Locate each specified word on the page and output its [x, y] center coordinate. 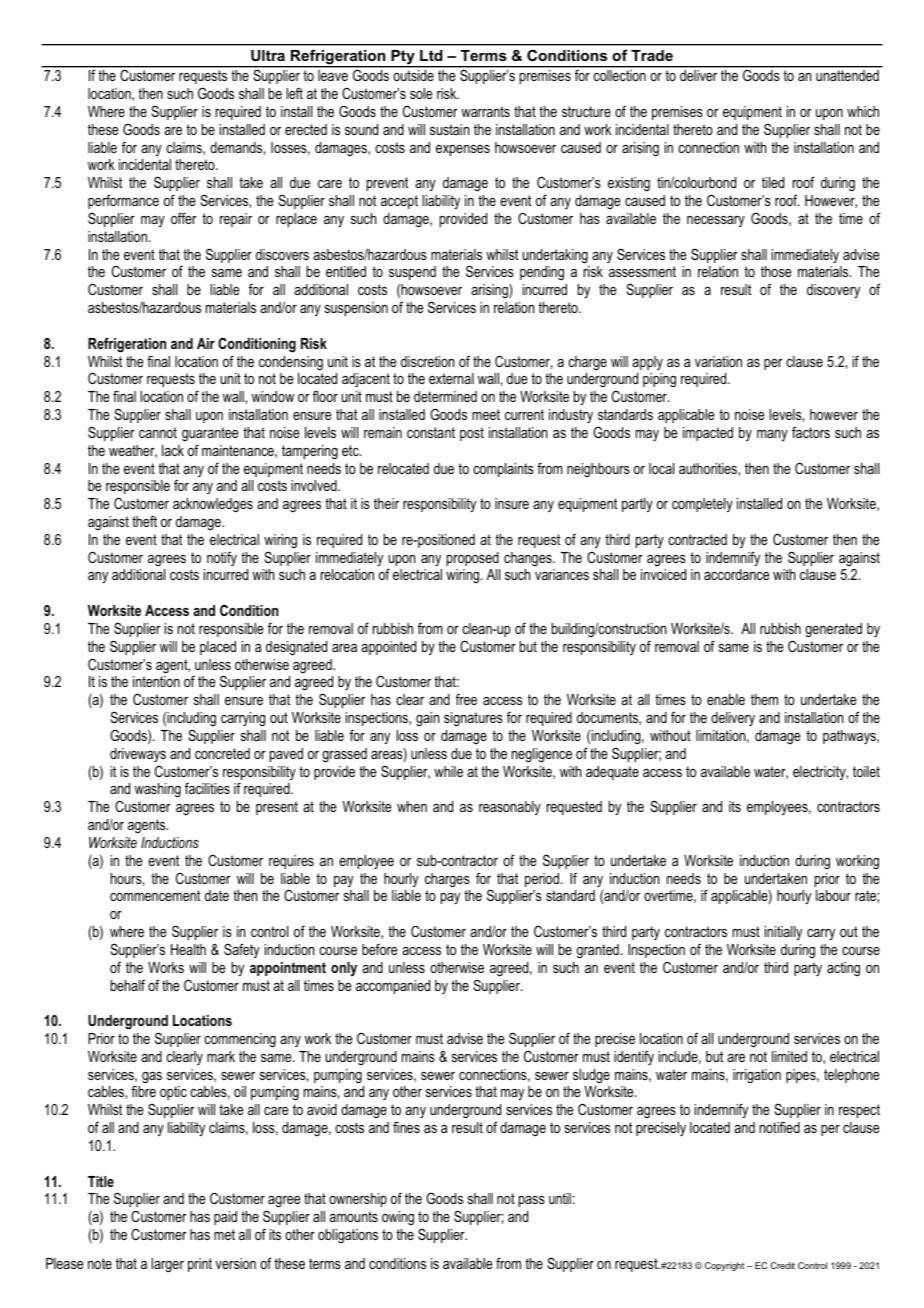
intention [156, 681]
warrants [485, 111]
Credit [782, 1265]
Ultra [268, 55]
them [764, 699]
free [466, 699]
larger [167, 1265]
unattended [847, 75]
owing [398, 1218]
